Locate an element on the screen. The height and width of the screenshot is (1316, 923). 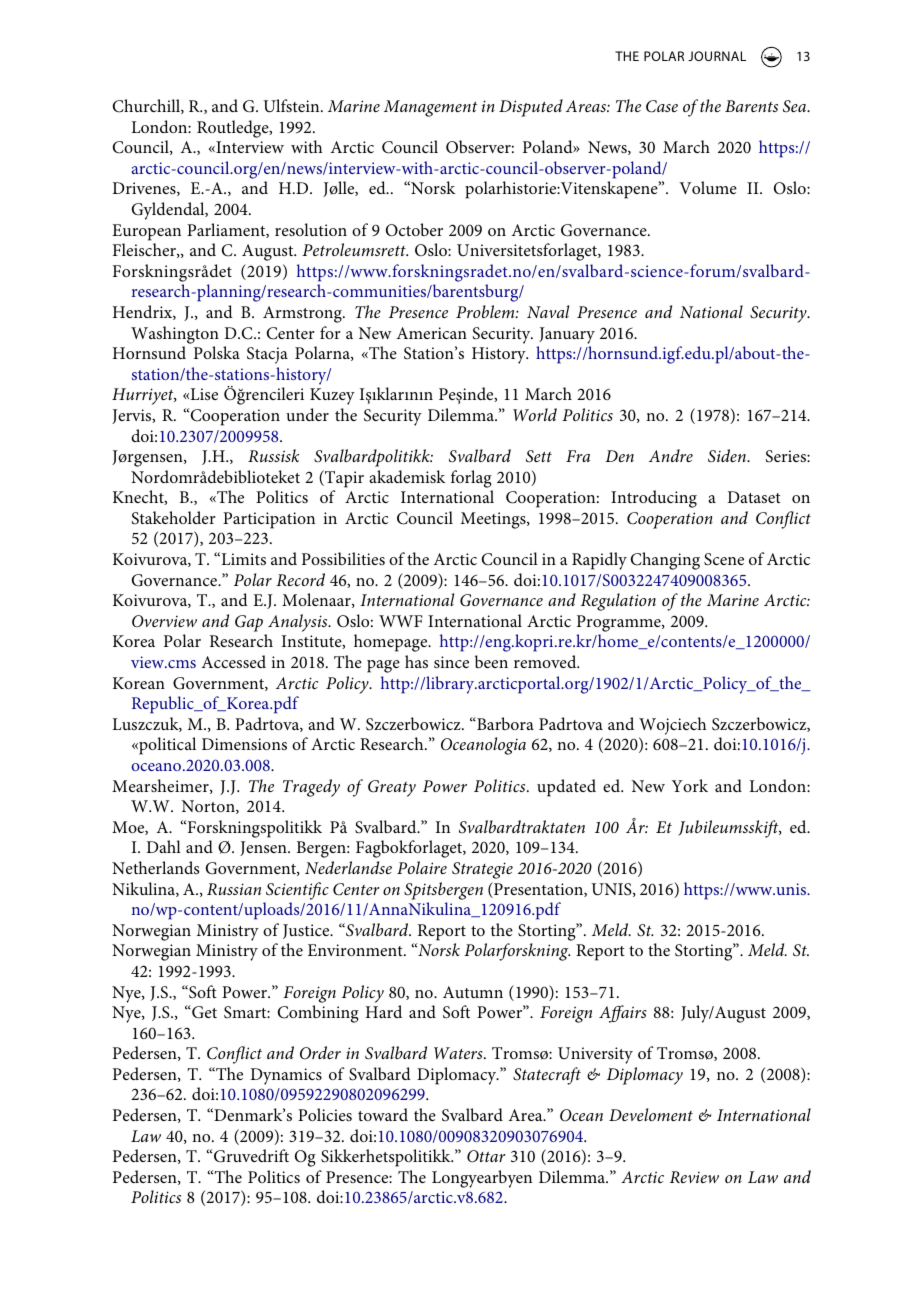
University is located at coordinates (595, 1055).
